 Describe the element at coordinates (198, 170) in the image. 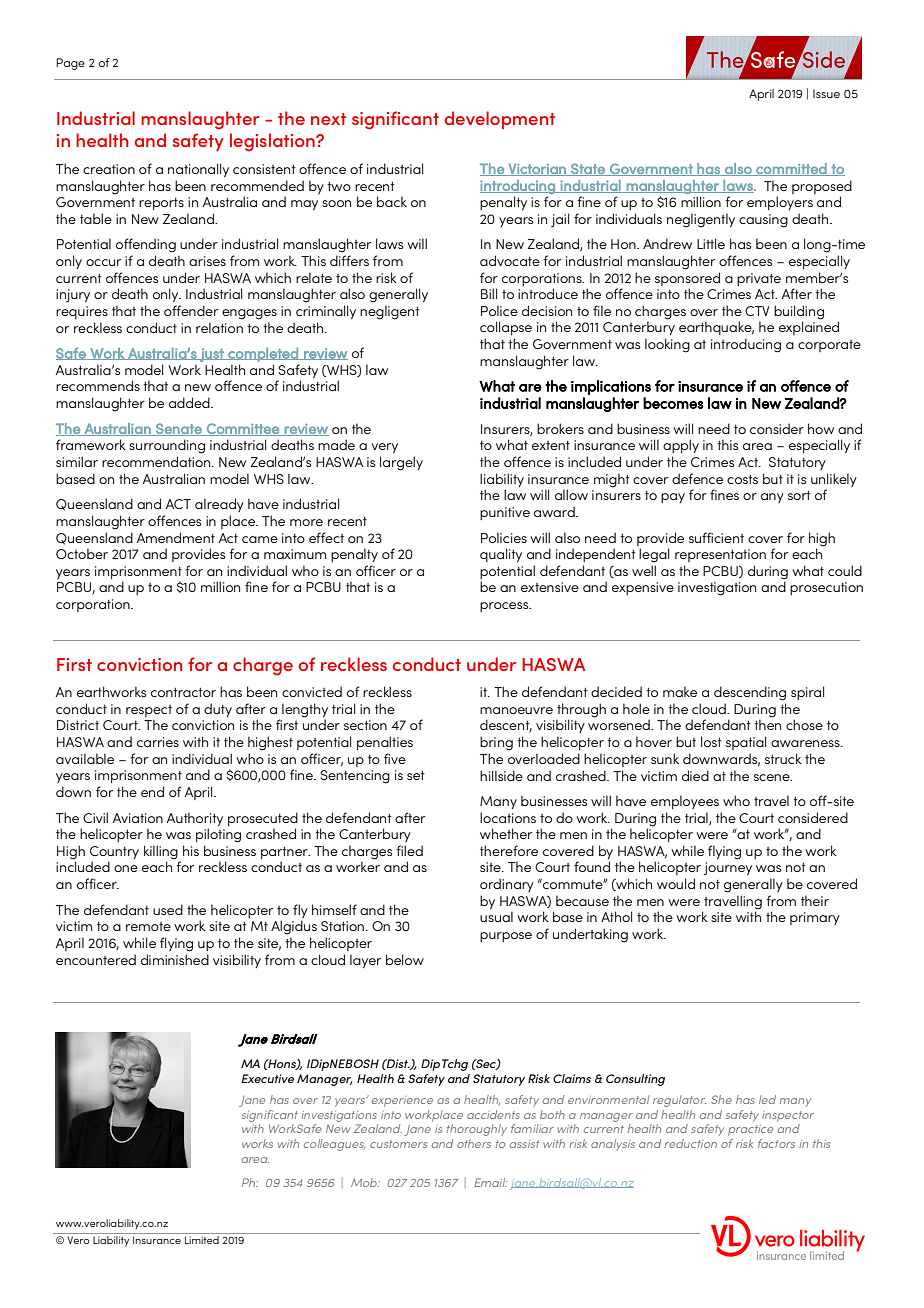

I see `nationally` at that location.
